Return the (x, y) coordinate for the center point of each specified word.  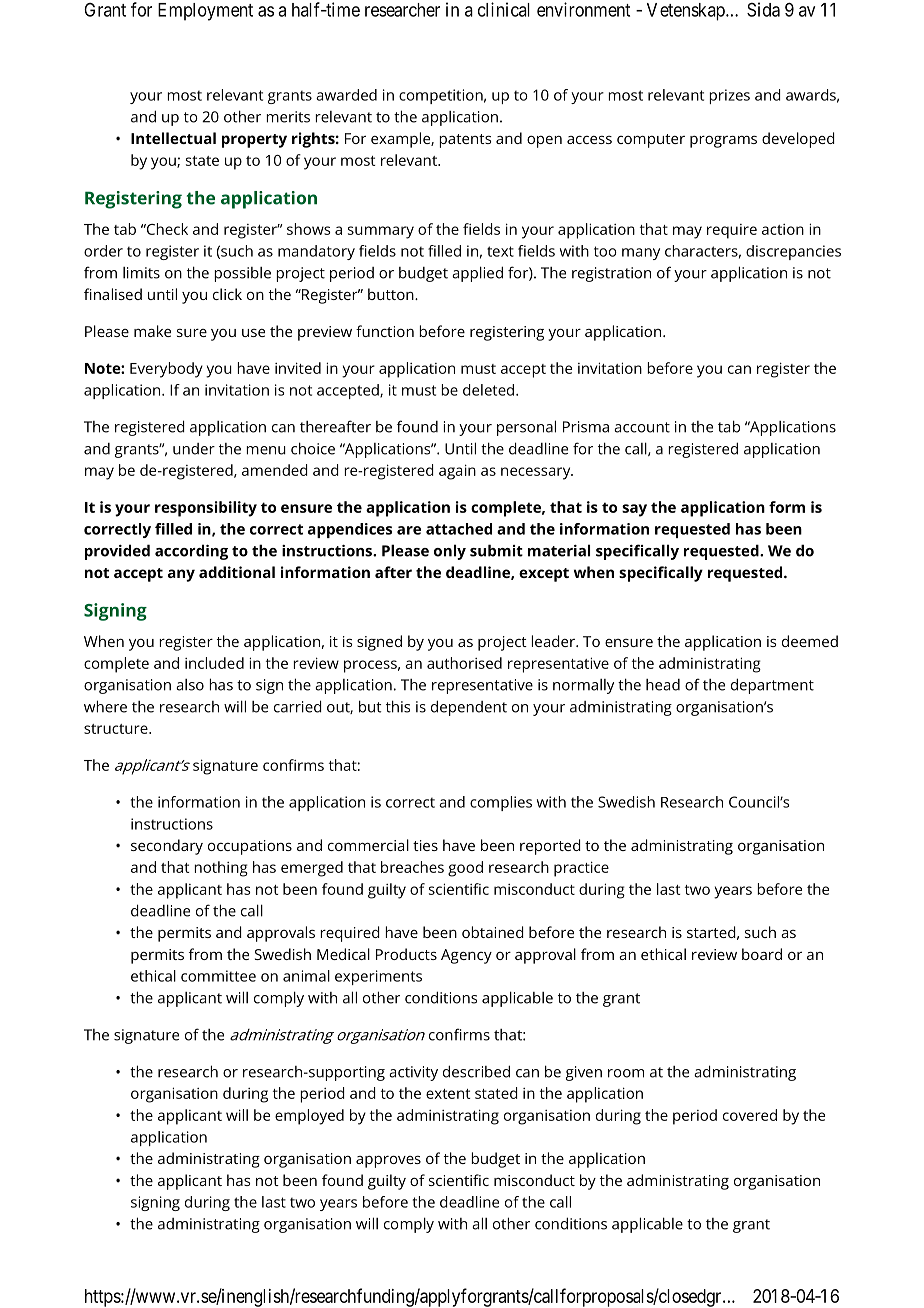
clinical (504, 9)
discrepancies (793, 252)
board (762, 954)
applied (477, 274)
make (152, 331)
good (465, 869)
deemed (810, 641)
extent (448, 1094)
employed (309, 1117)
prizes (729, 96)
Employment (205, 12)
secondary (167, 847)
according (191, 552)
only (450, 552)
